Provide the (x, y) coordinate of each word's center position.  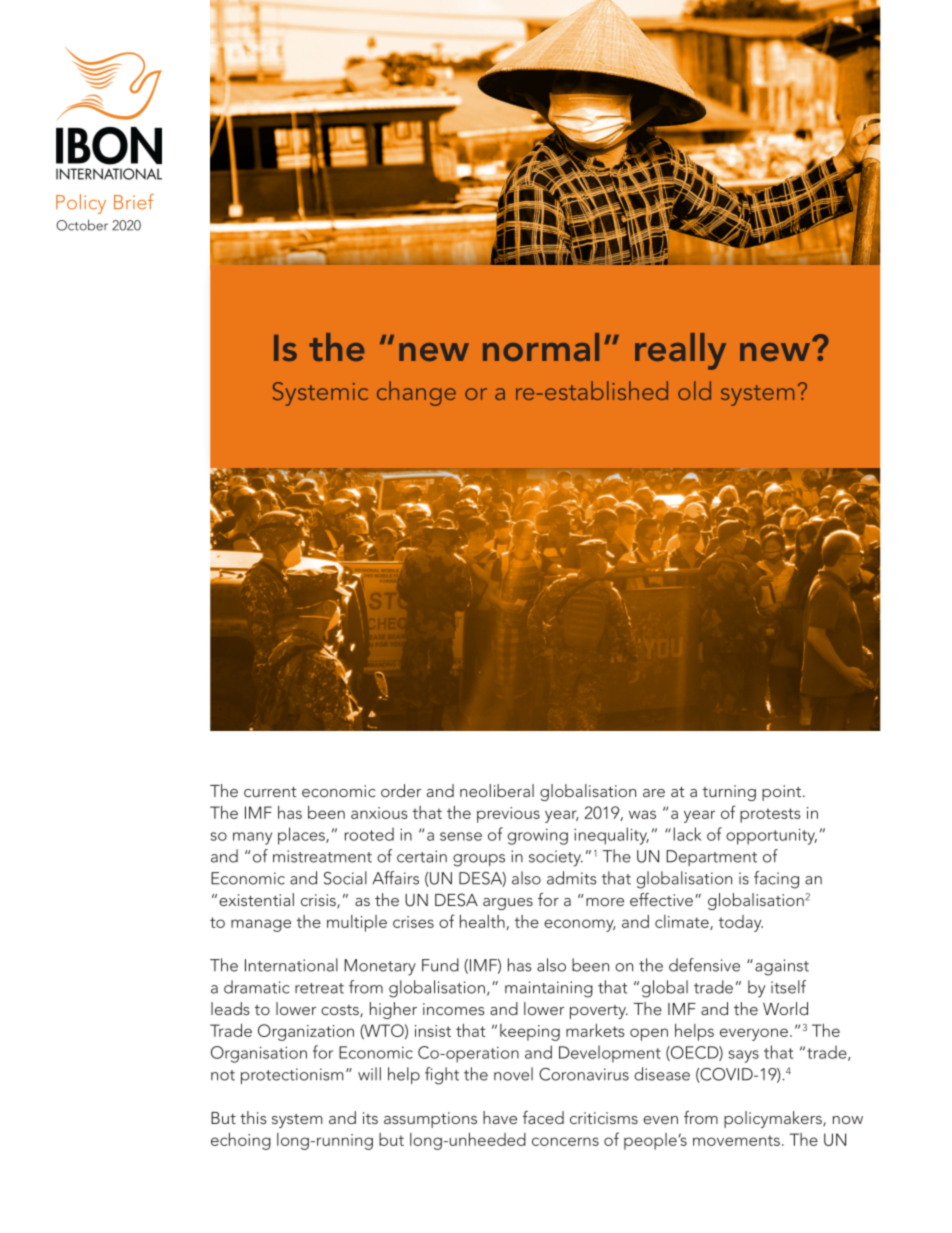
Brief (134, 202)
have (500, 1117)
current (270, 792)
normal (541, 347)
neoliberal (497, 790)
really (680, 351)
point (783, 793)
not (223, 1075)
